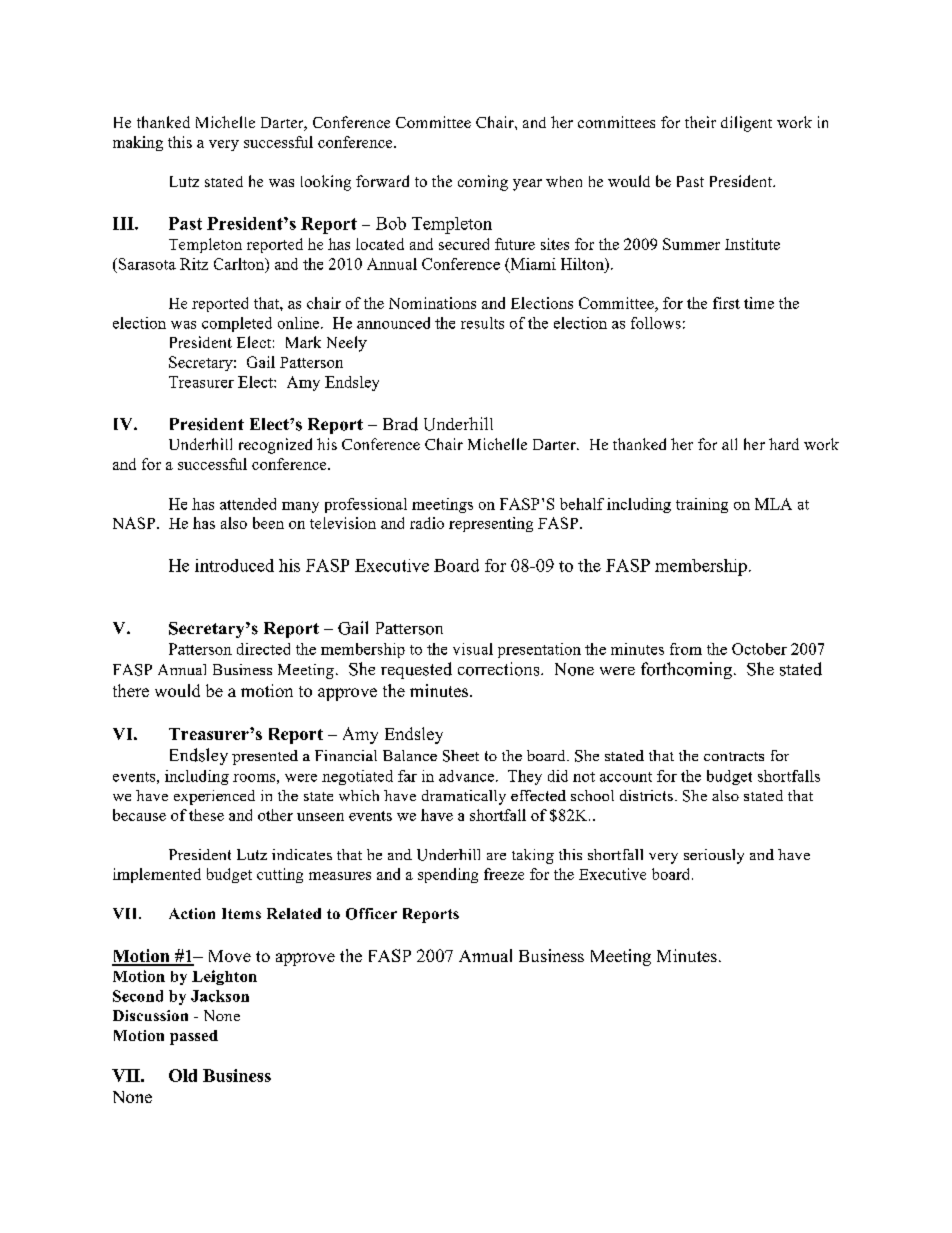 This screenshot has width=952, height=1233. What do you see at coordinates (714, 856) in the screenshot?
I see `seriously` at bounding box center [714, 856].
